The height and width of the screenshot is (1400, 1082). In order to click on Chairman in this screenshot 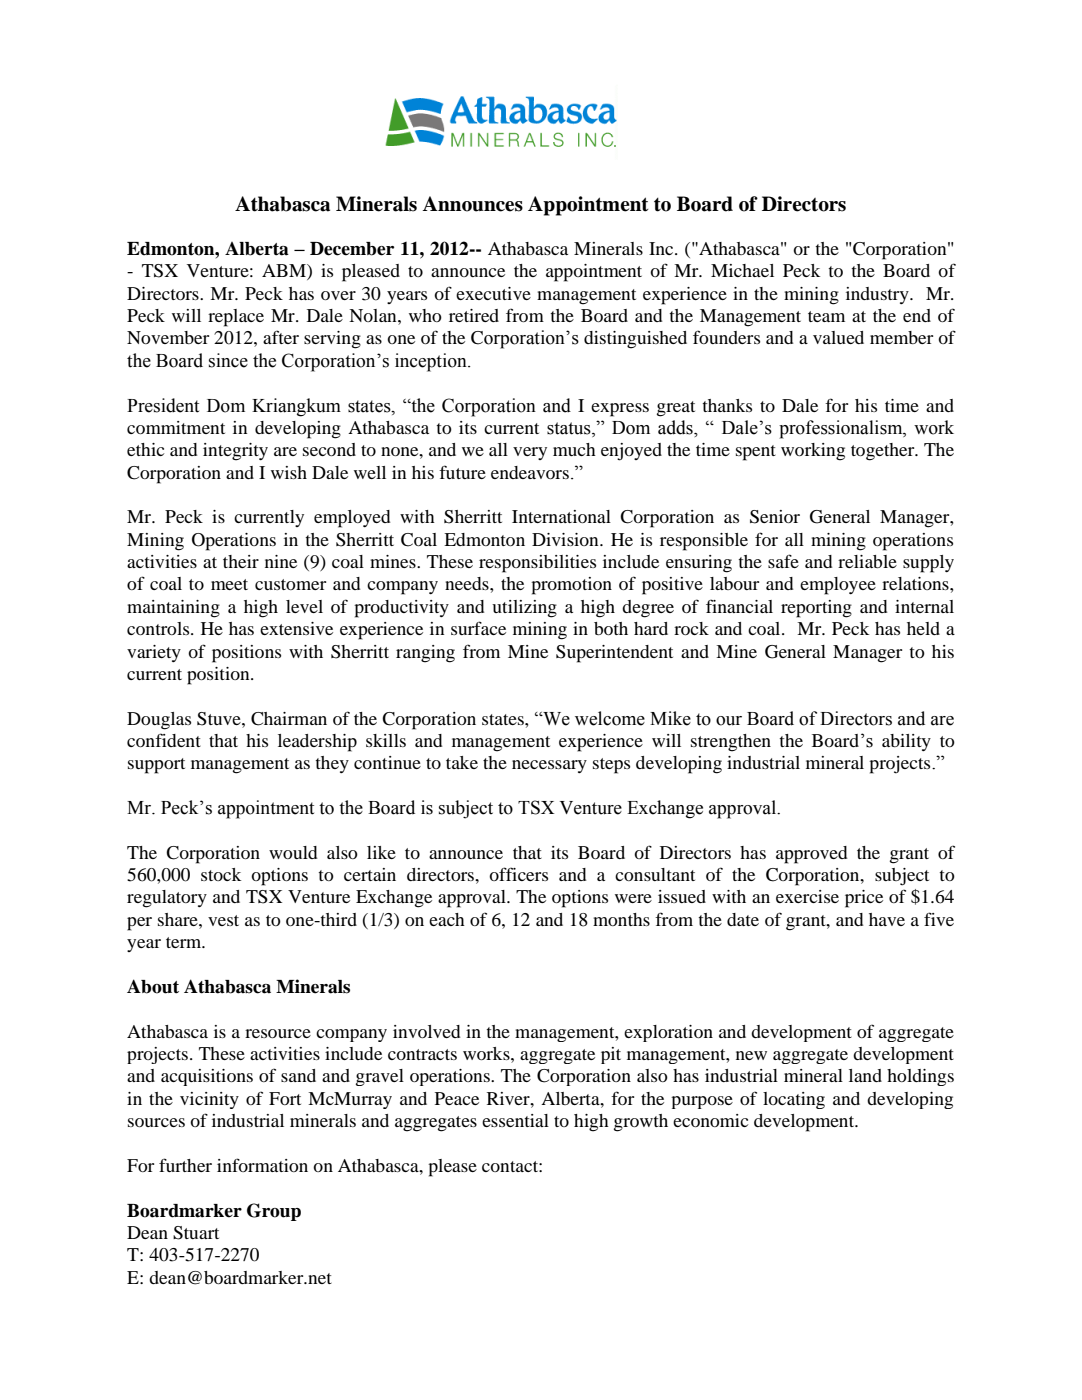, I will do `click(289, 719)`.
